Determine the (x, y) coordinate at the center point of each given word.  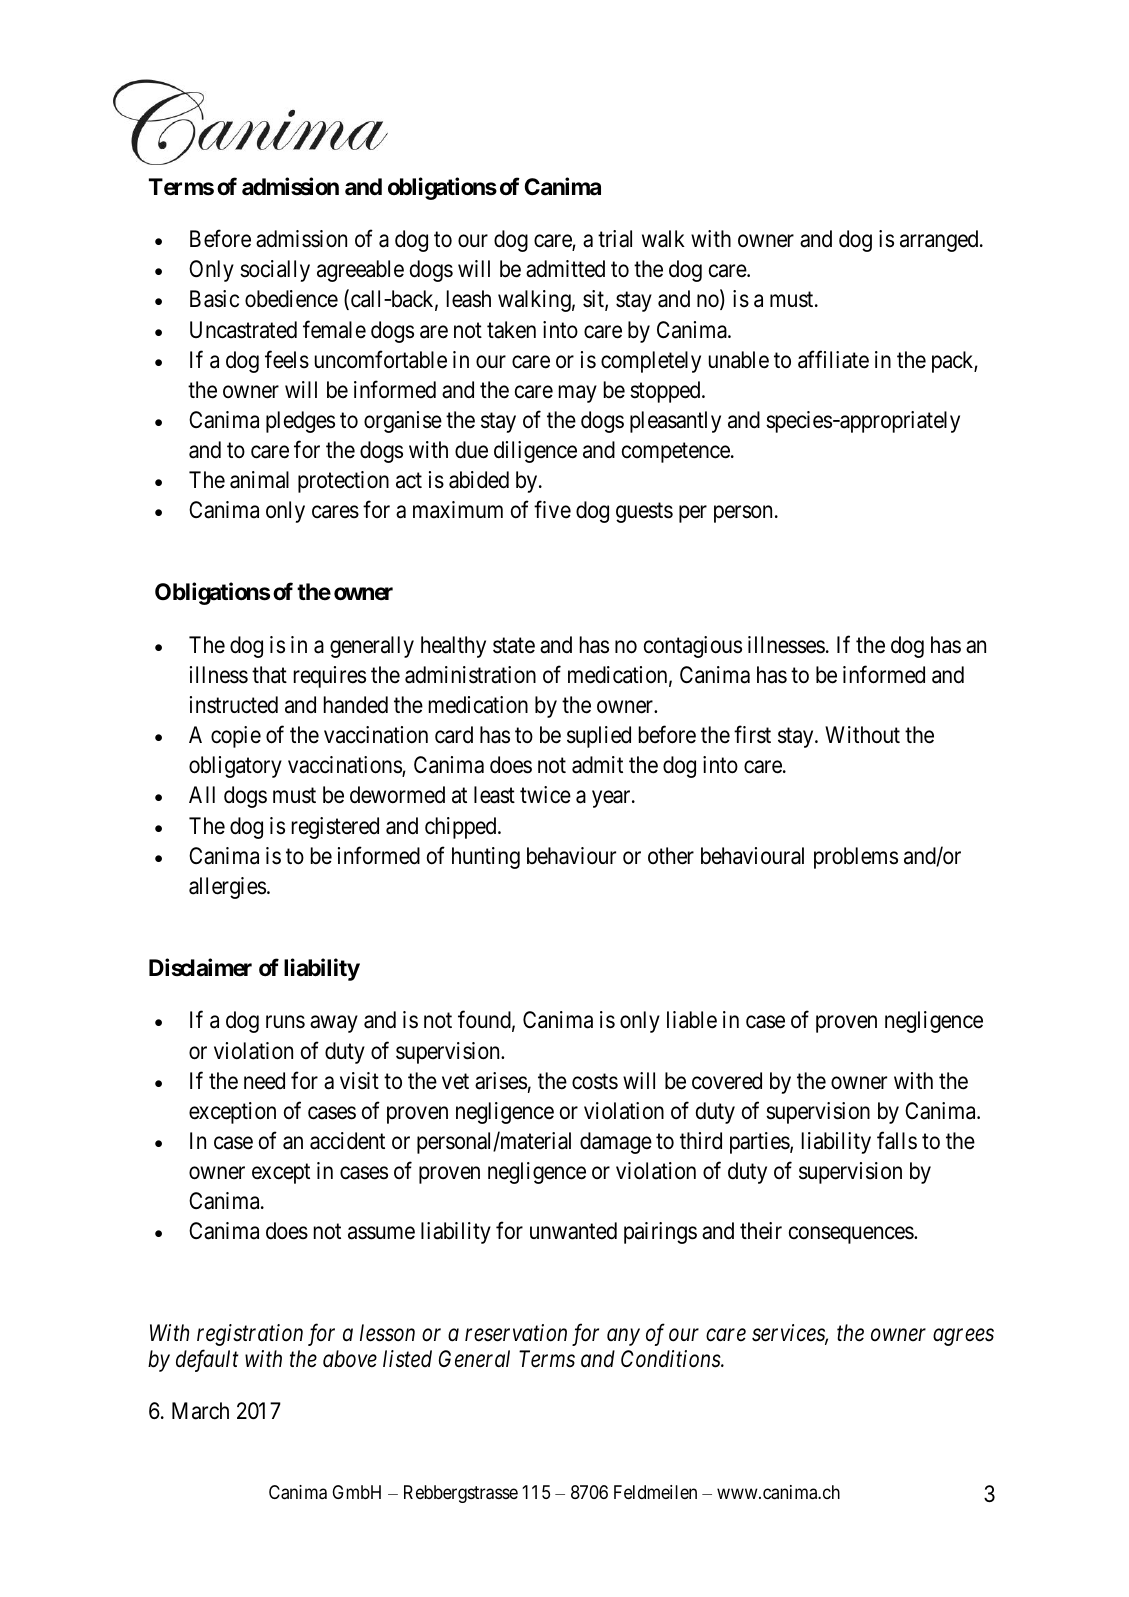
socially (275, 271)
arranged (940, 241)
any (623, 1337)
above (350, 1359)
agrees (963, 1337)
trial (615, 239)
